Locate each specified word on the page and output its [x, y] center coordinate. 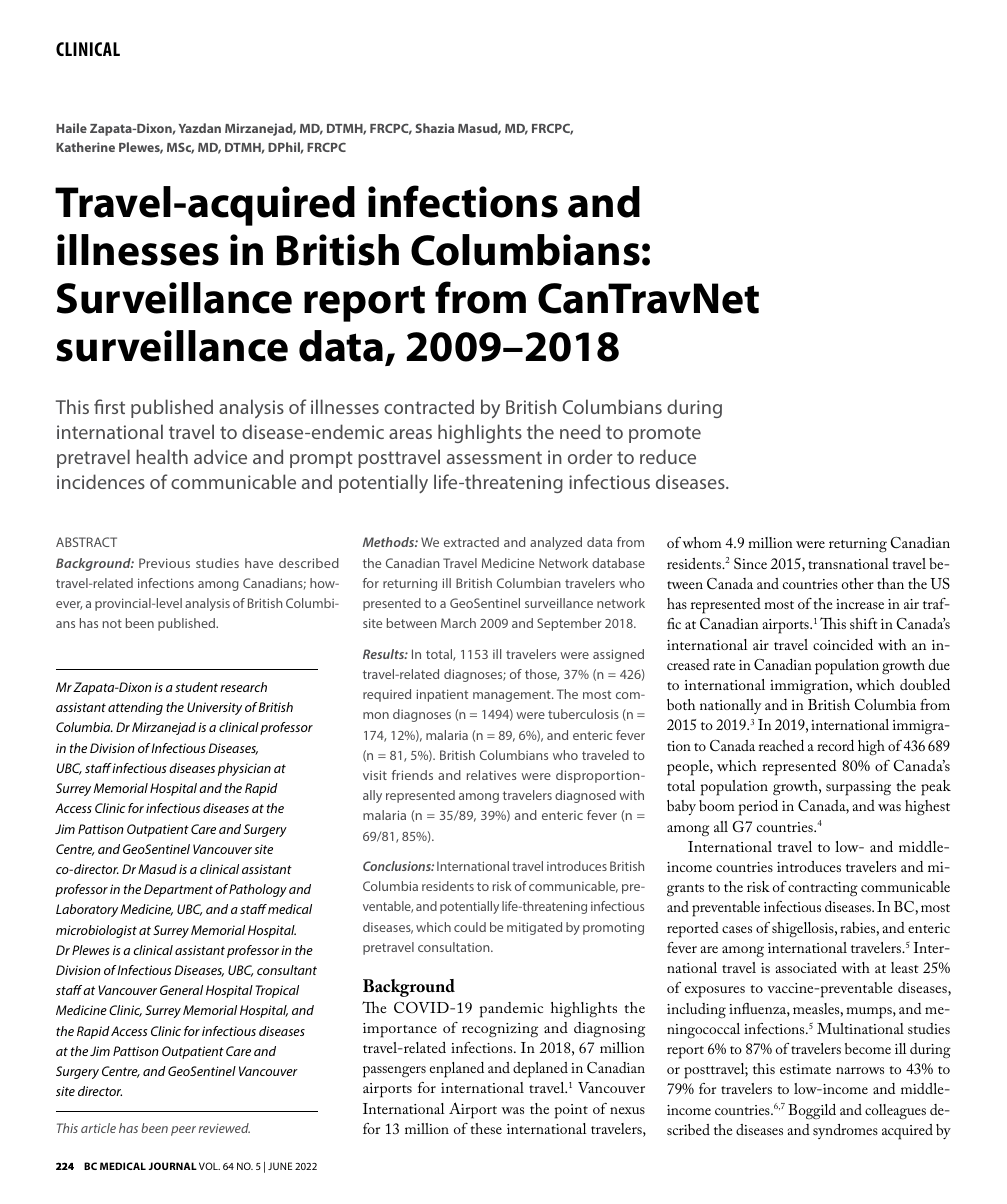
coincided [843, 644]
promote [665, 434]
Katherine [85, 147]
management [513, 696]
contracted [429, 406]
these [486, 1128]
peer [183, 1131]
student [196, 687]
